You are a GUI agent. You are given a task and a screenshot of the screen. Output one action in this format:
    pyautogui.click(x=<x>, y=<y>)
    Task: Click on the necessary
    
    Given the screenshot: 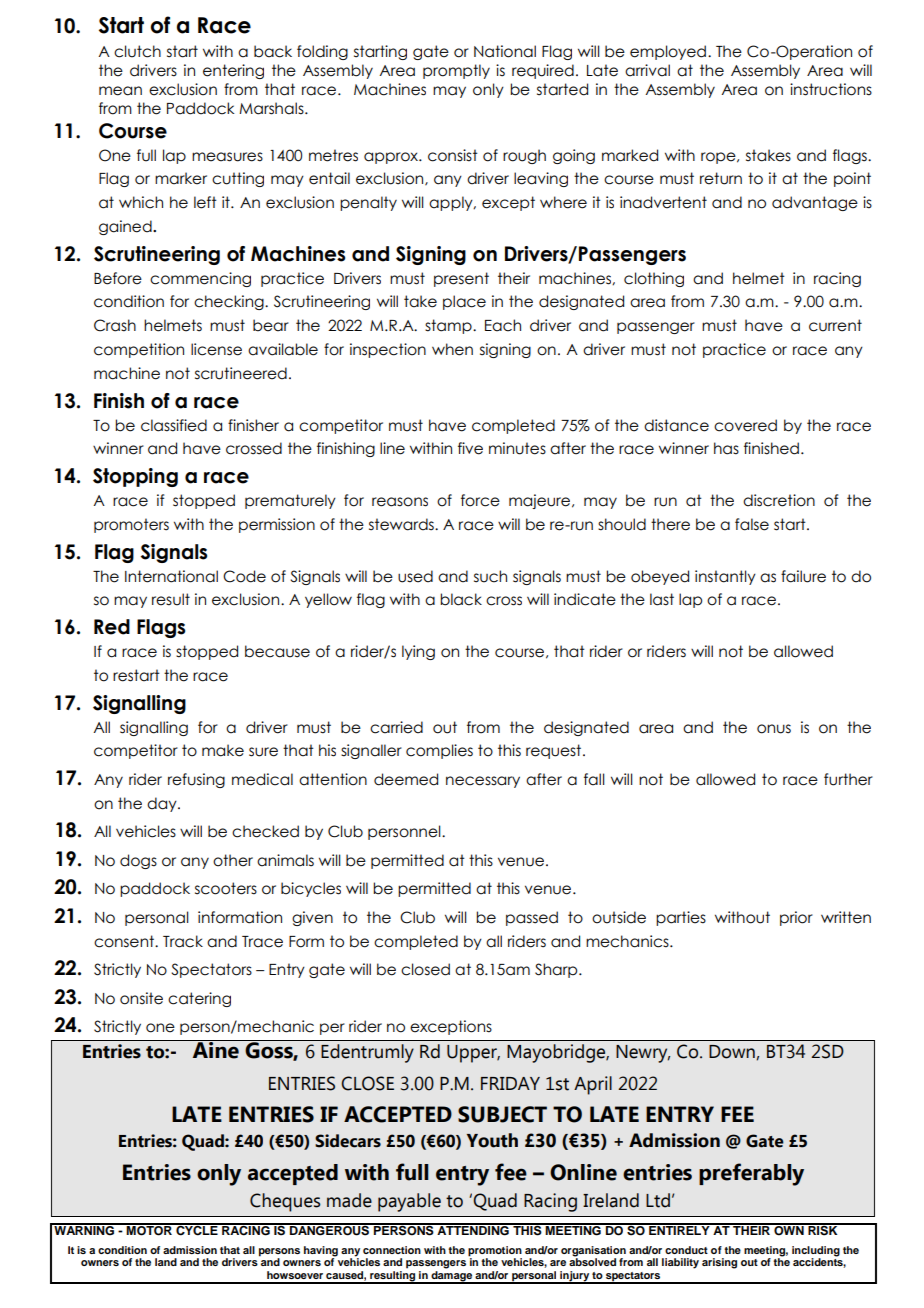 What is the action you would take?
    pyautogui.click(x=483, y=782)
